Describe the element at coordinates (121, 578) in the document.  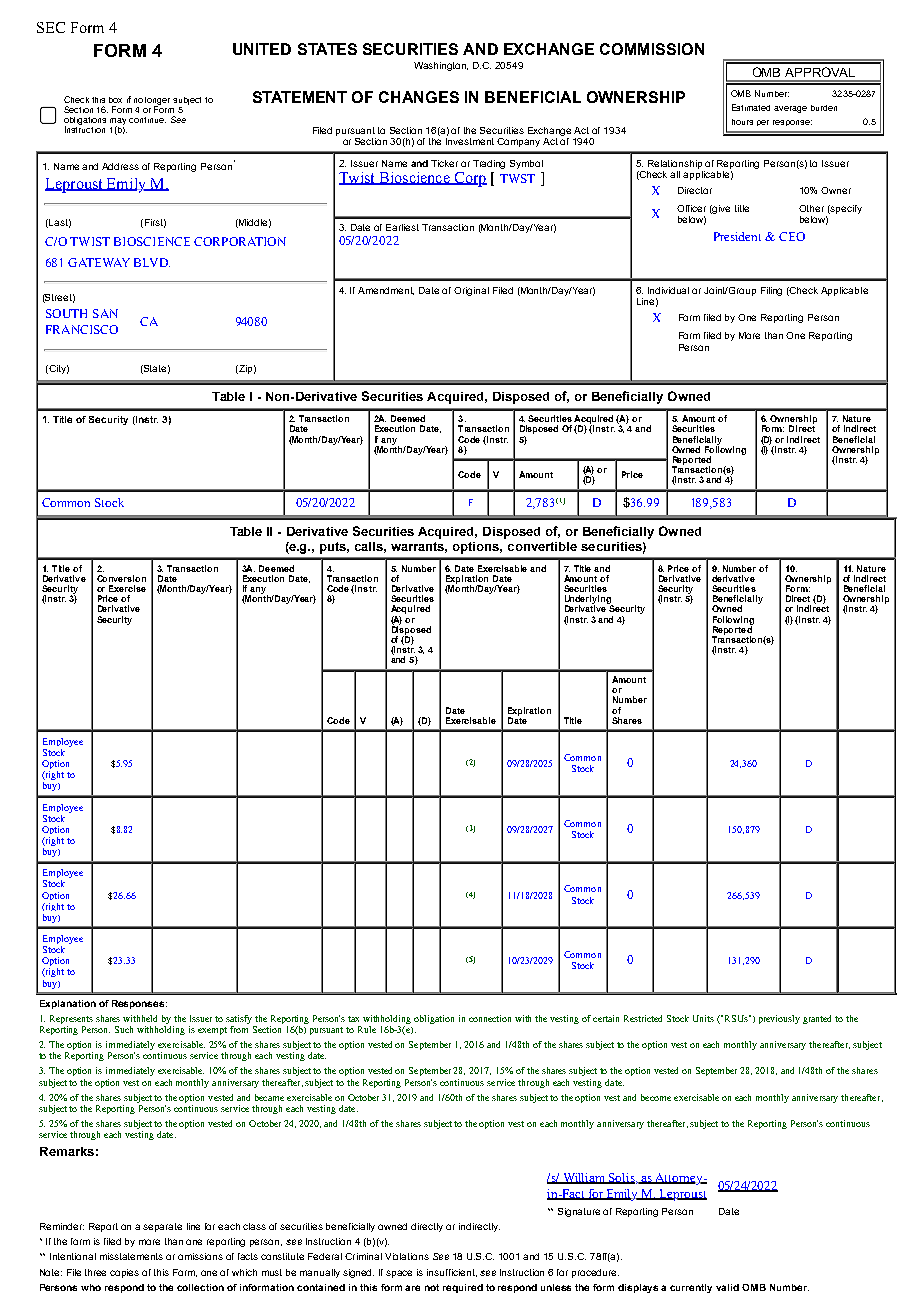
I see `Conversion` at that location.
